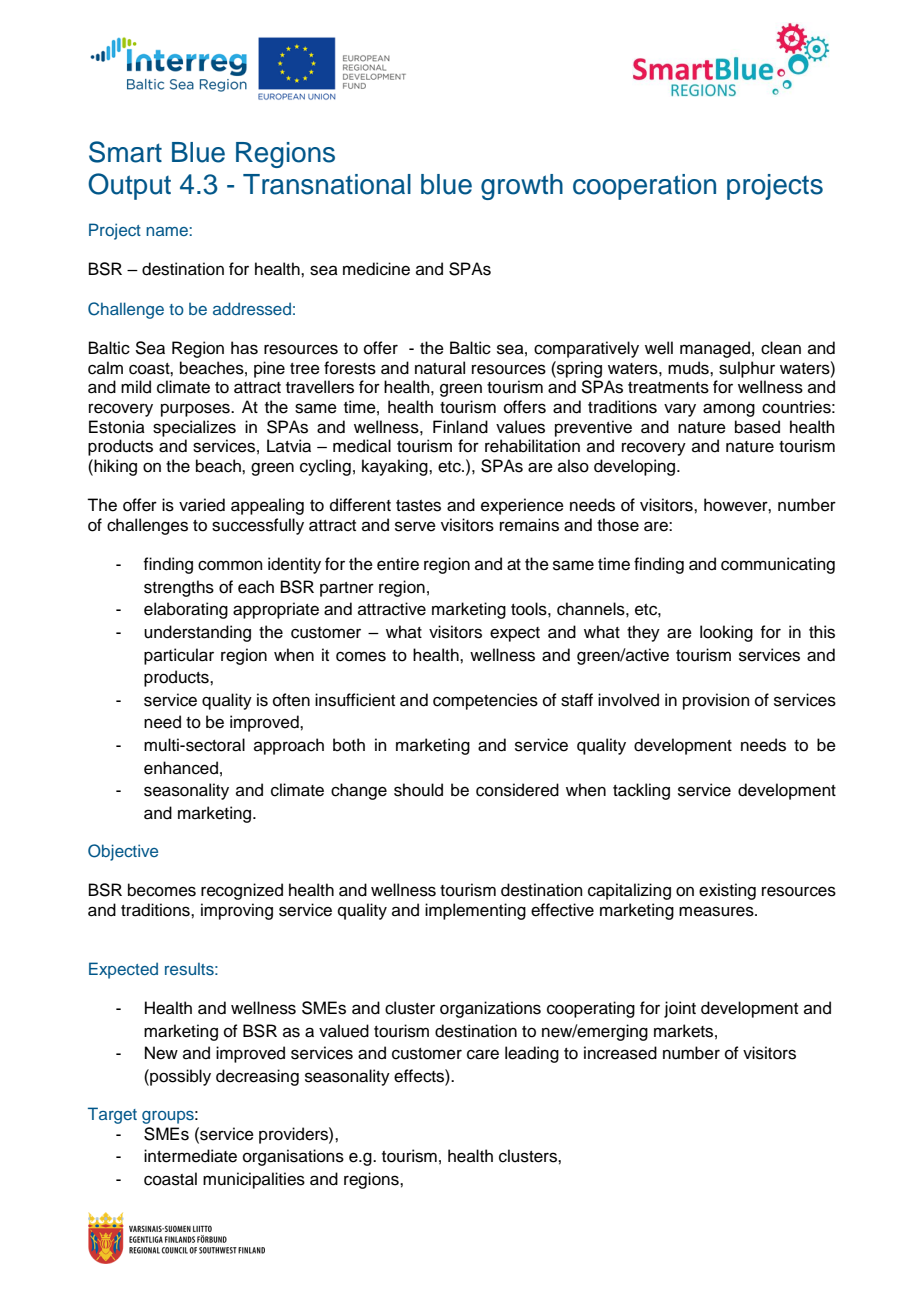 The image size is (924, 1308). What do you see at coordinates (717, 911) in the document?
I see `measures` at bounding box center [717, 911].
